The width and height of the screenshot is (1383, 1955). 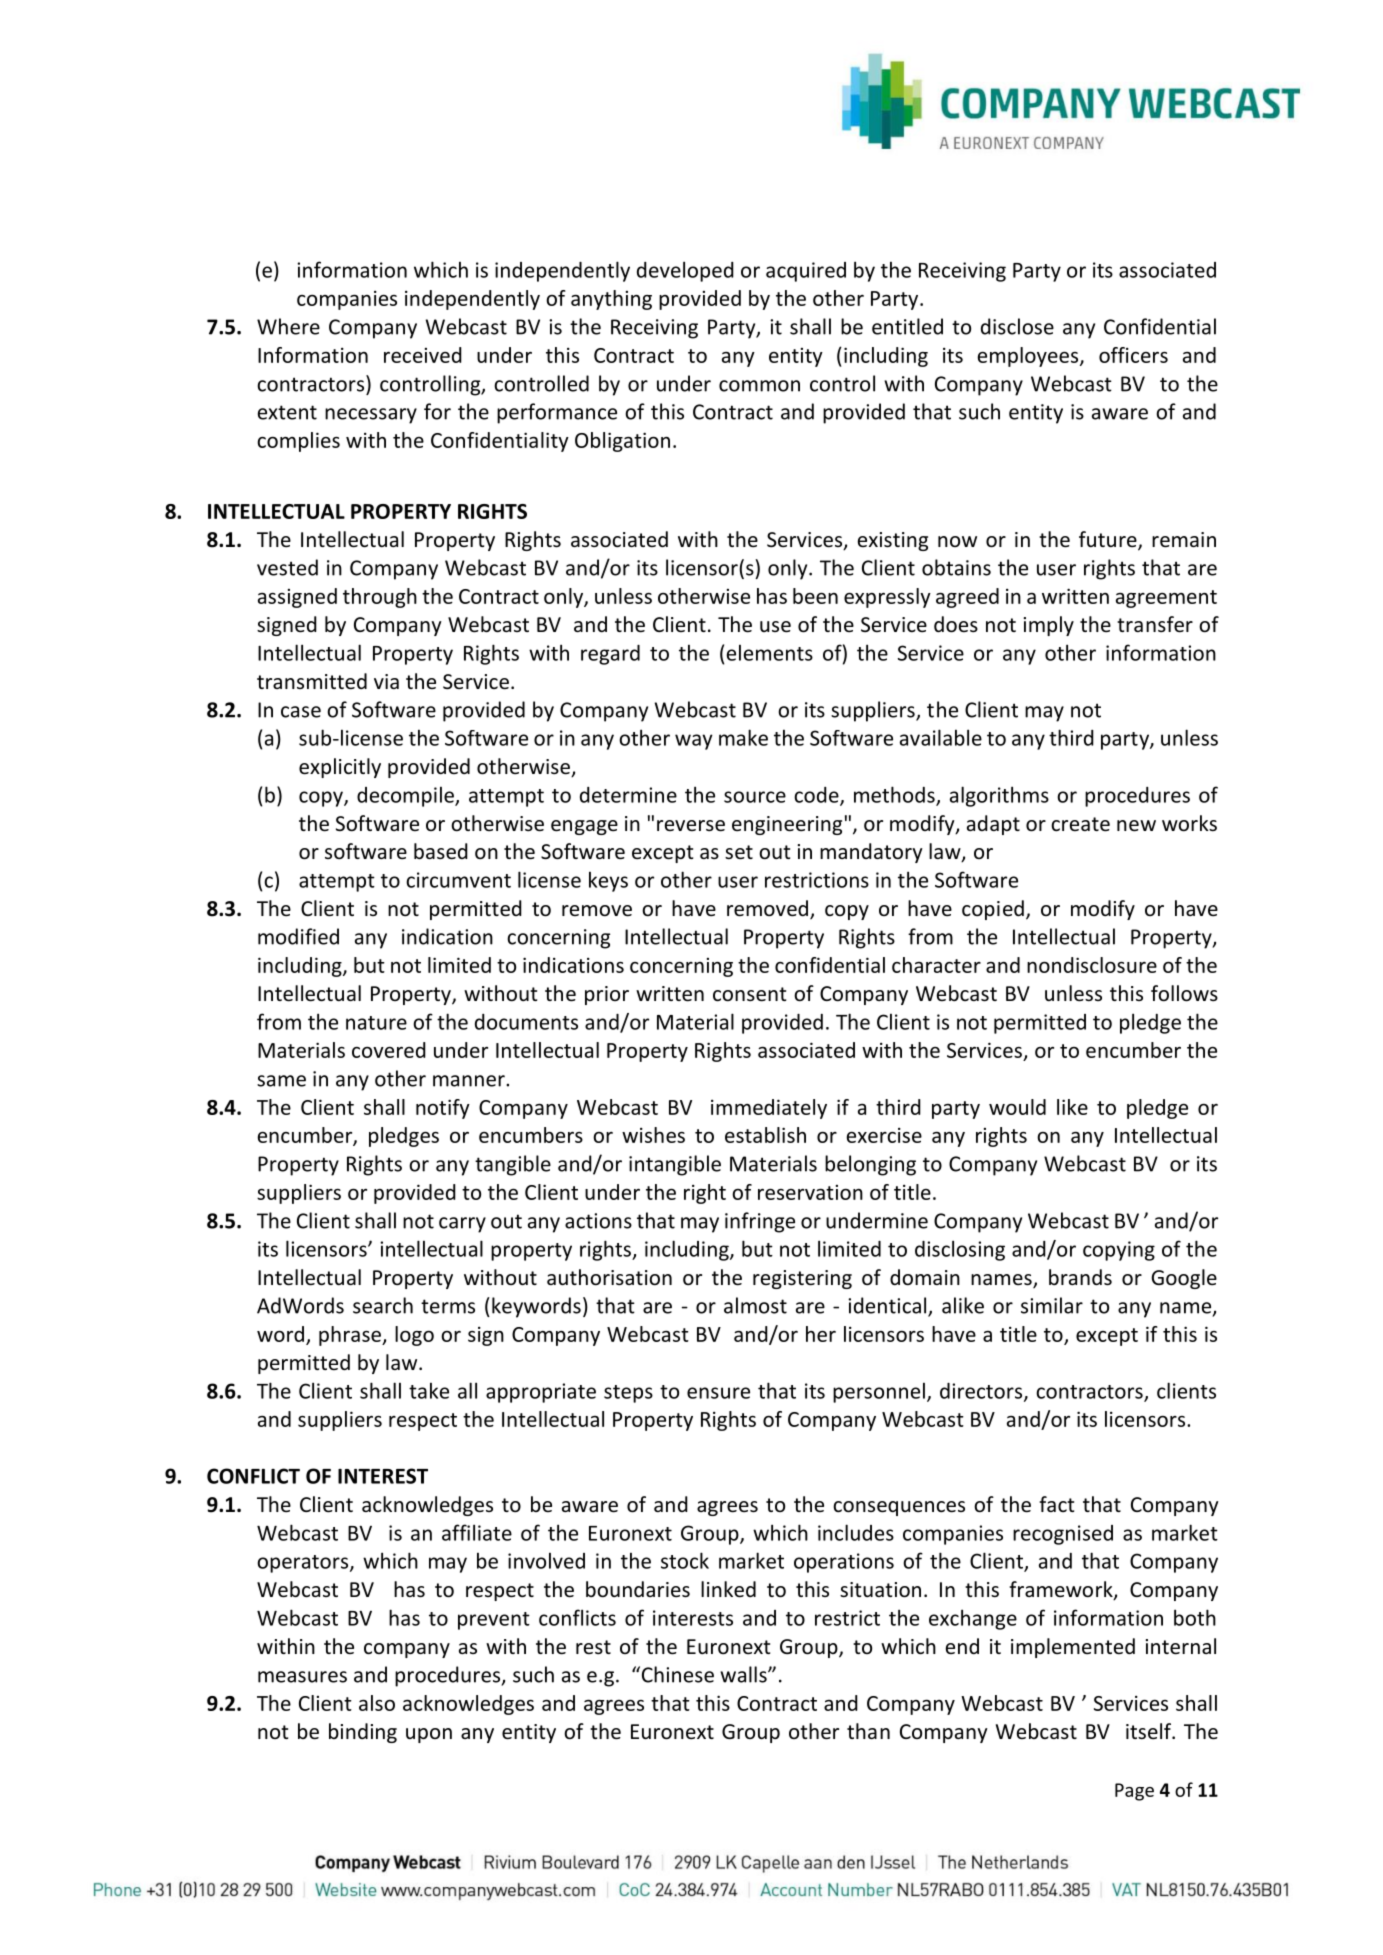 I want to click on developed, so click(x=685, y=271).
